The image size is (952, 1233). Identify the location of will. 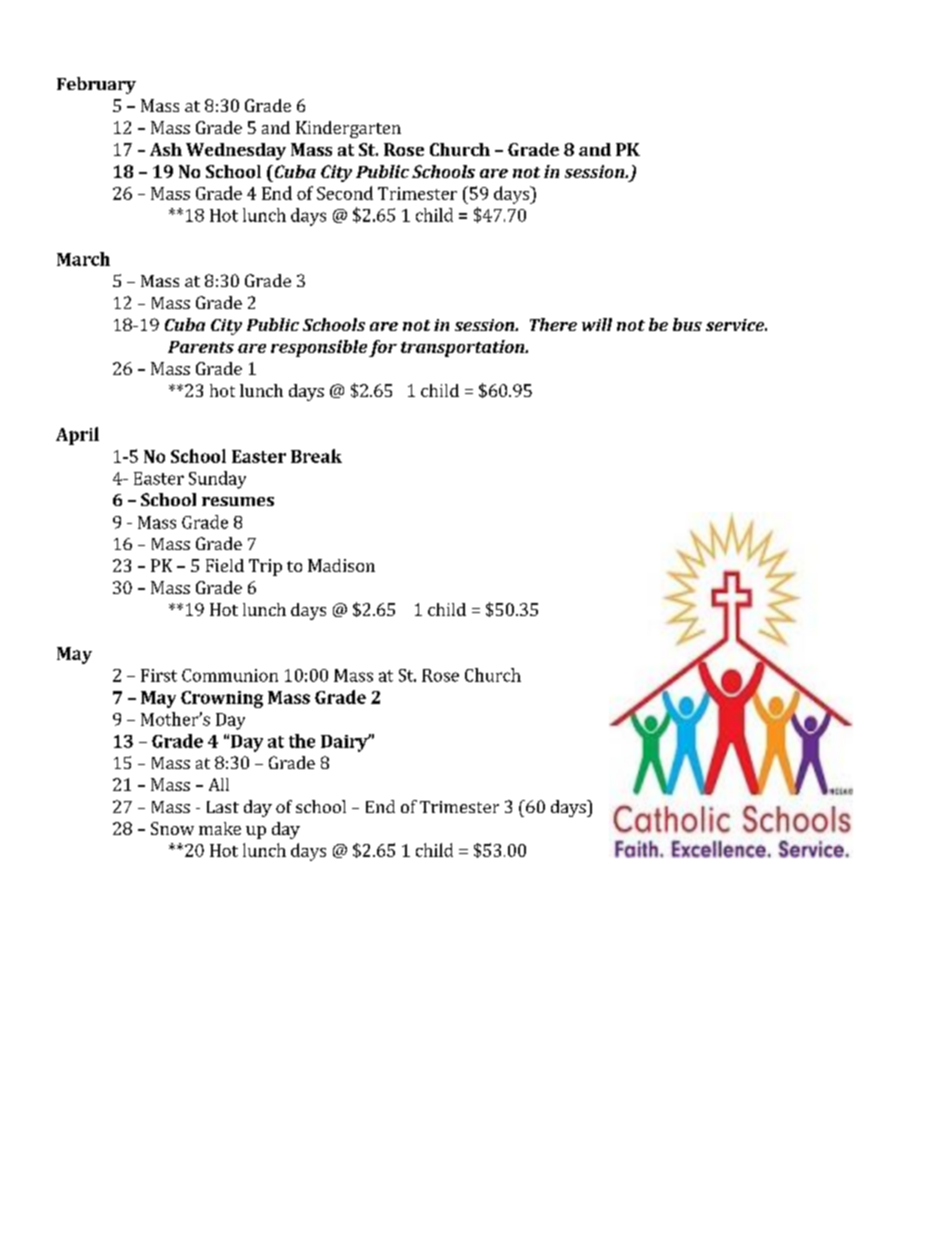
(597, 324).
